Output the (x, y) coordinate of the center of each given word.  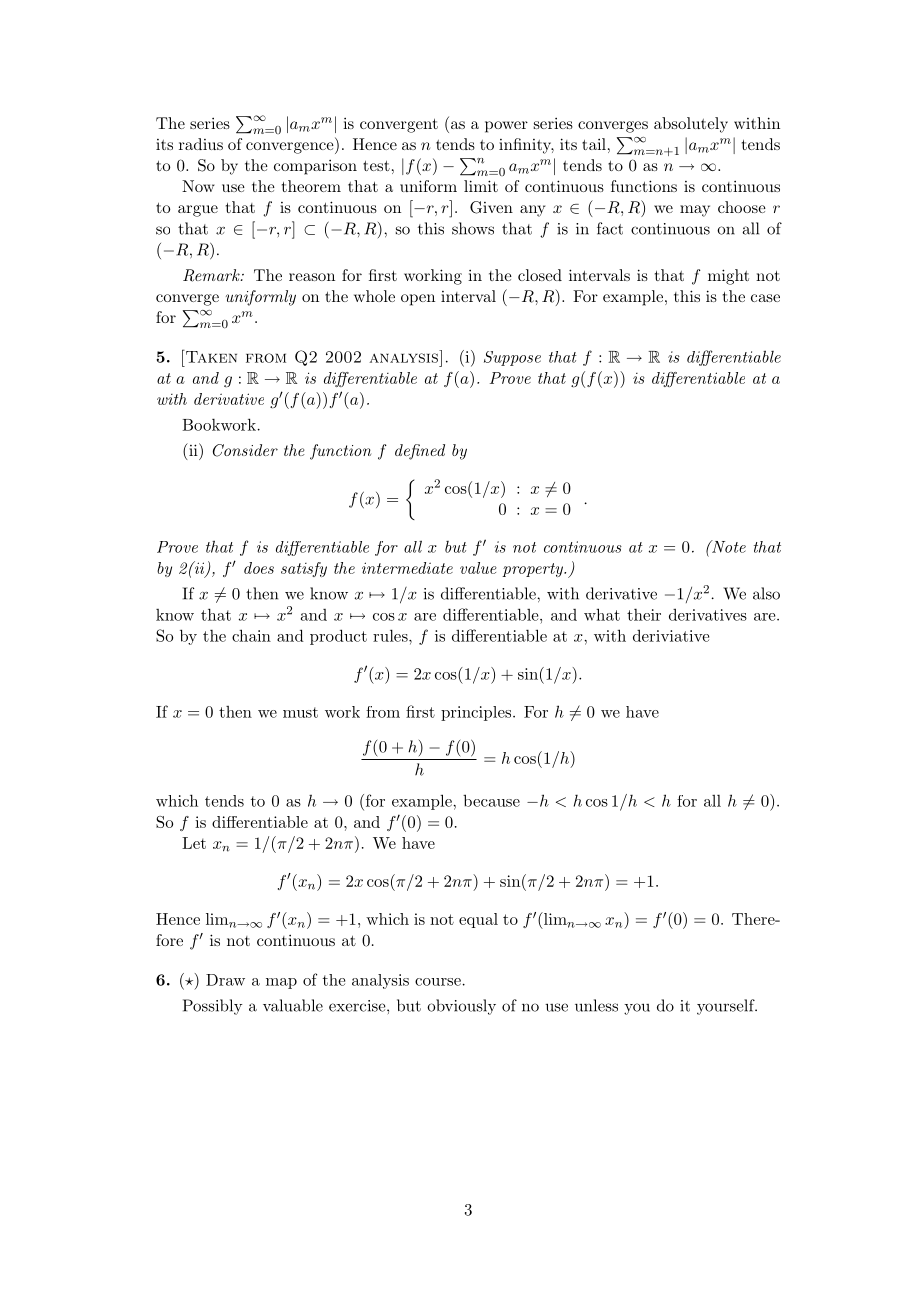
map (281, 983)
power (506, 127)
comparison (315, 167)
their (644, 615)
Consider (245, 450)
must (300, 712)
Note (728, 546)
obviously (461, 1007)
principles (477, 713)
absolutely (691, 125)
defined (420, 452)
